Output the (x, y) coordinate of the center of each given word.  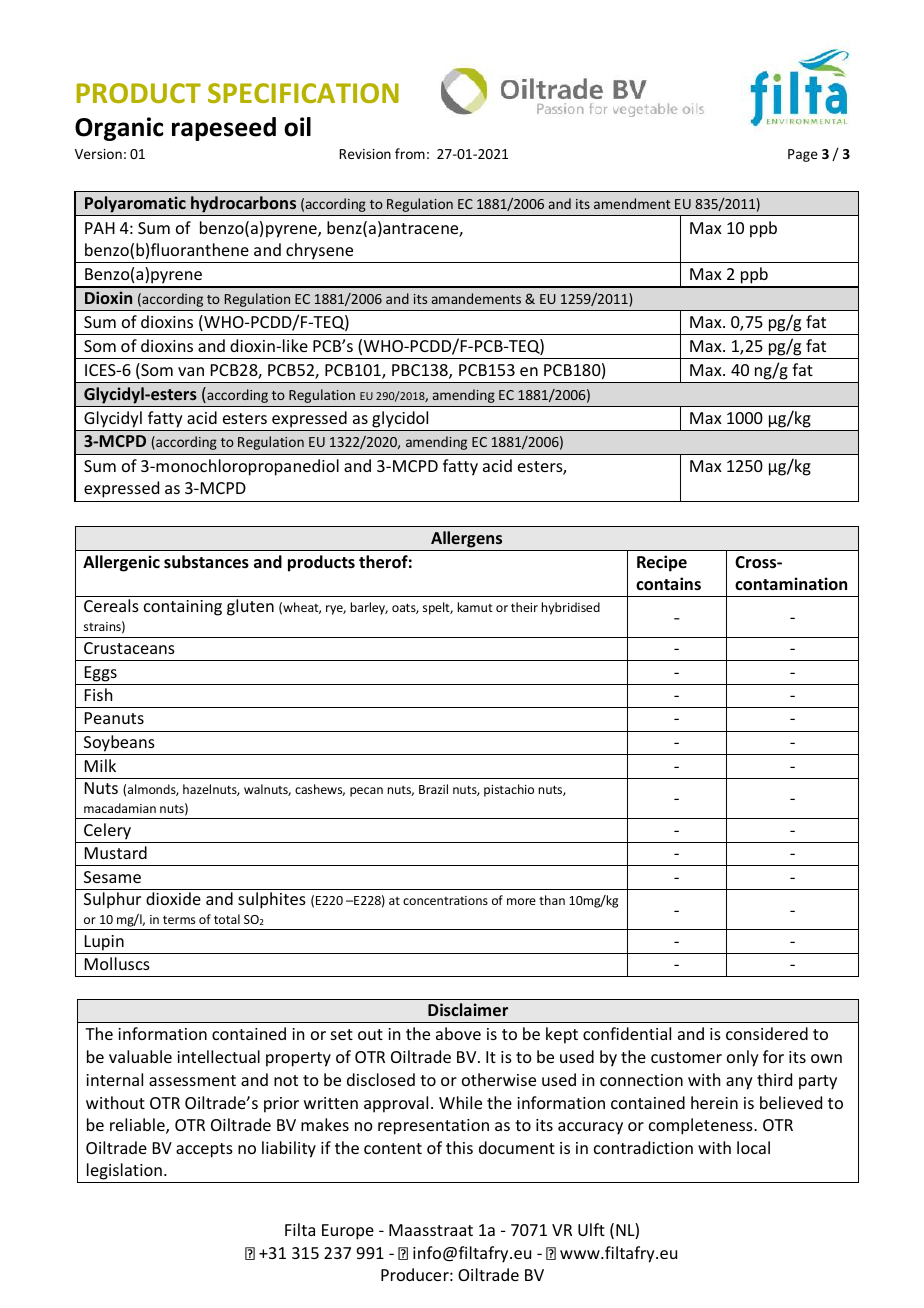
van (191, 371)
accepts (204, 1150)
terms (179, 919)
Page (803, 155)
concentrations (445, 900)
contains (668, 584)
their (524, 607)
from (410, 153)
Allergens (466, 539)
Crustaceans (129, 648)
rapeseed (224, 129)
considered (767, 1033)
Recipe (662, 563)
